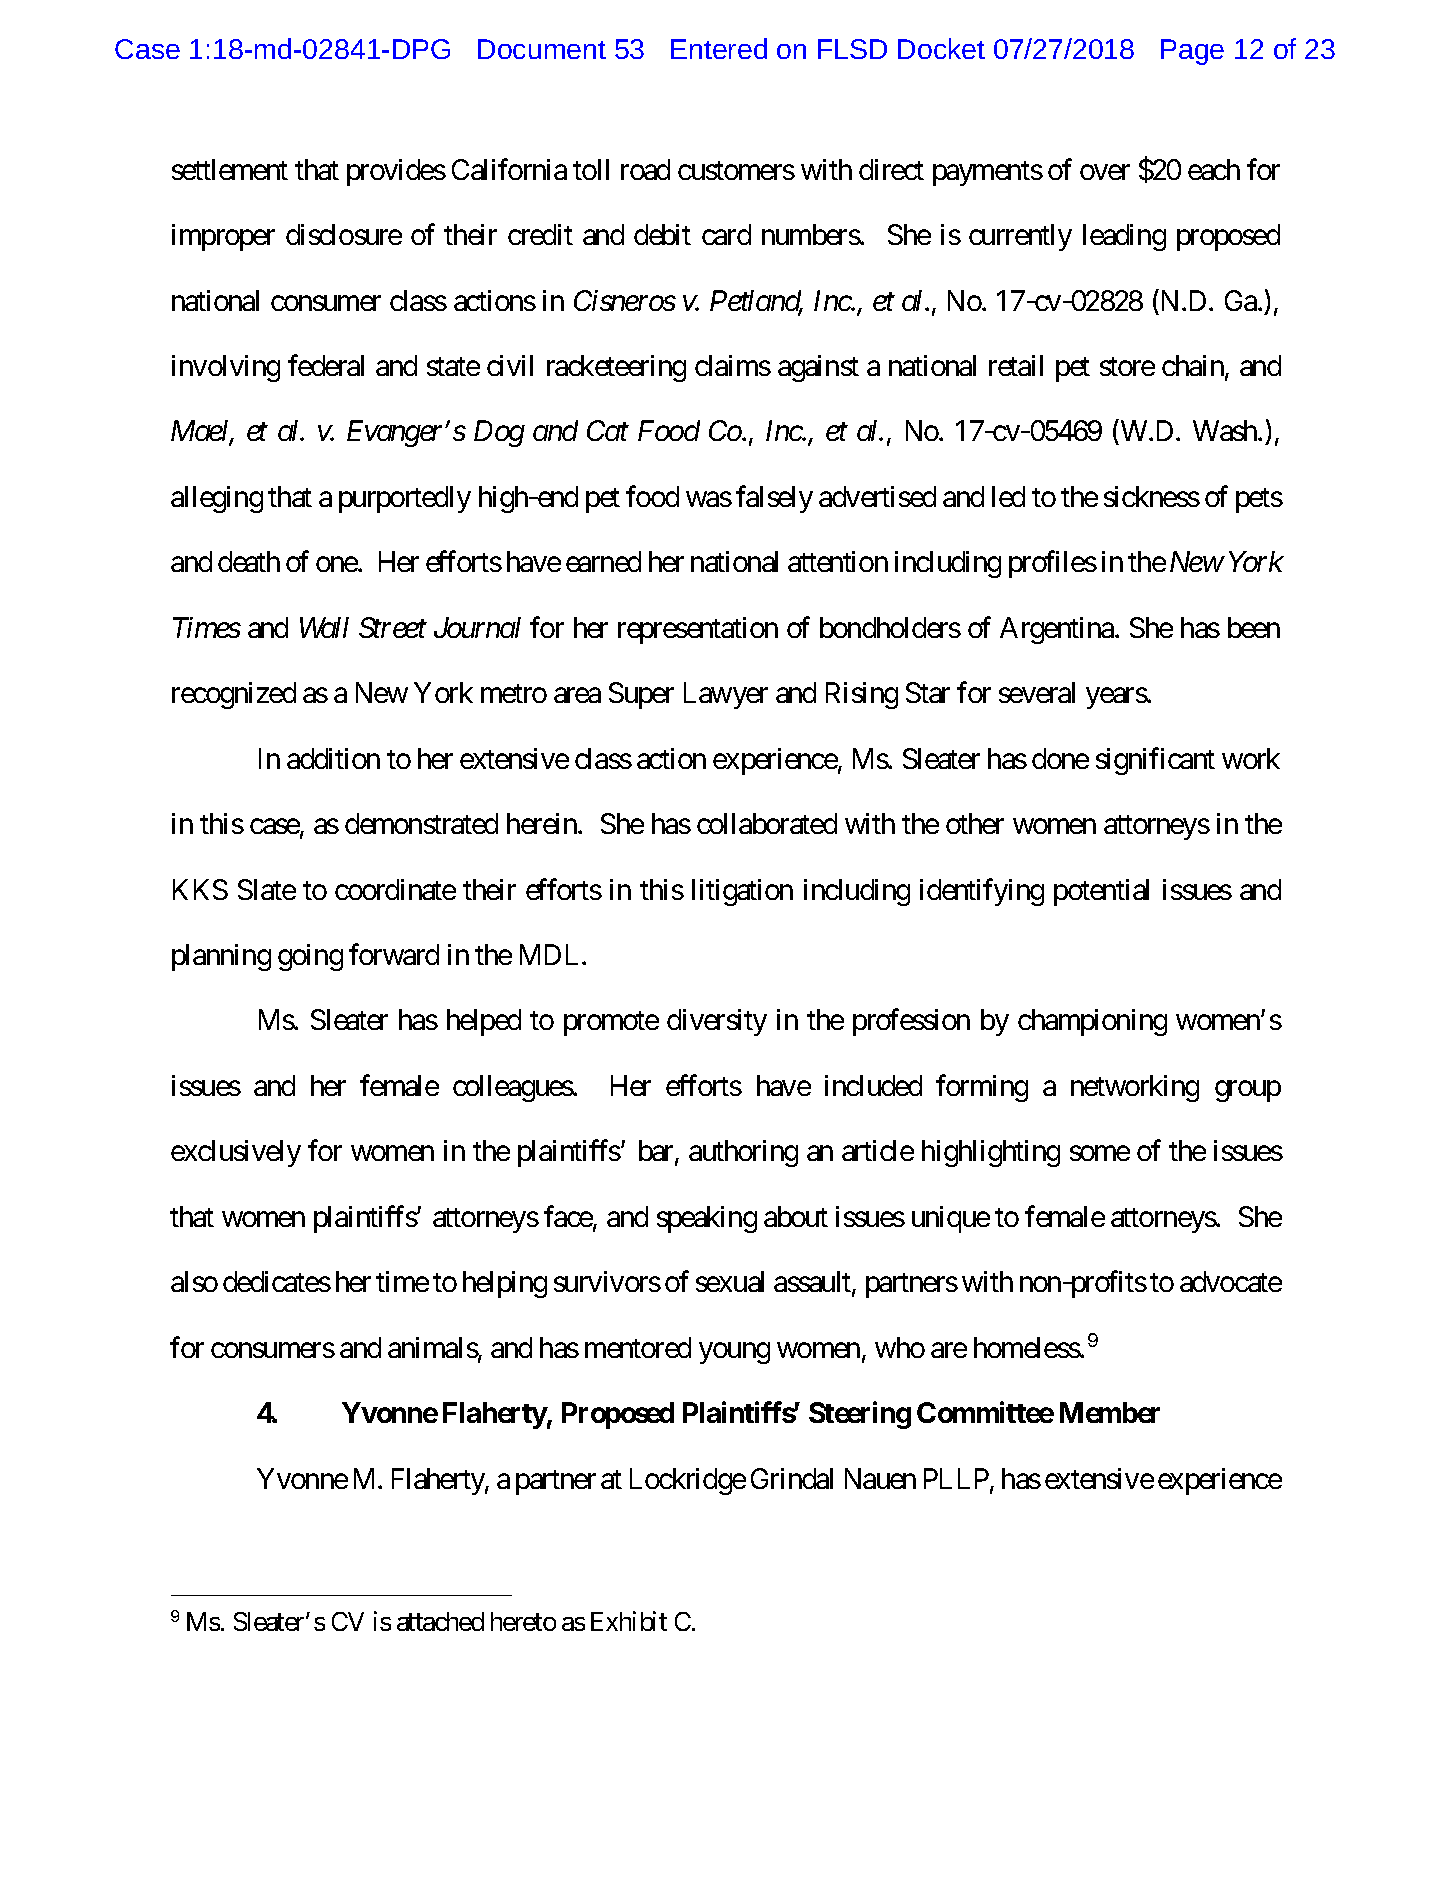  I want to click on demonstrated, so click(421, 823).
